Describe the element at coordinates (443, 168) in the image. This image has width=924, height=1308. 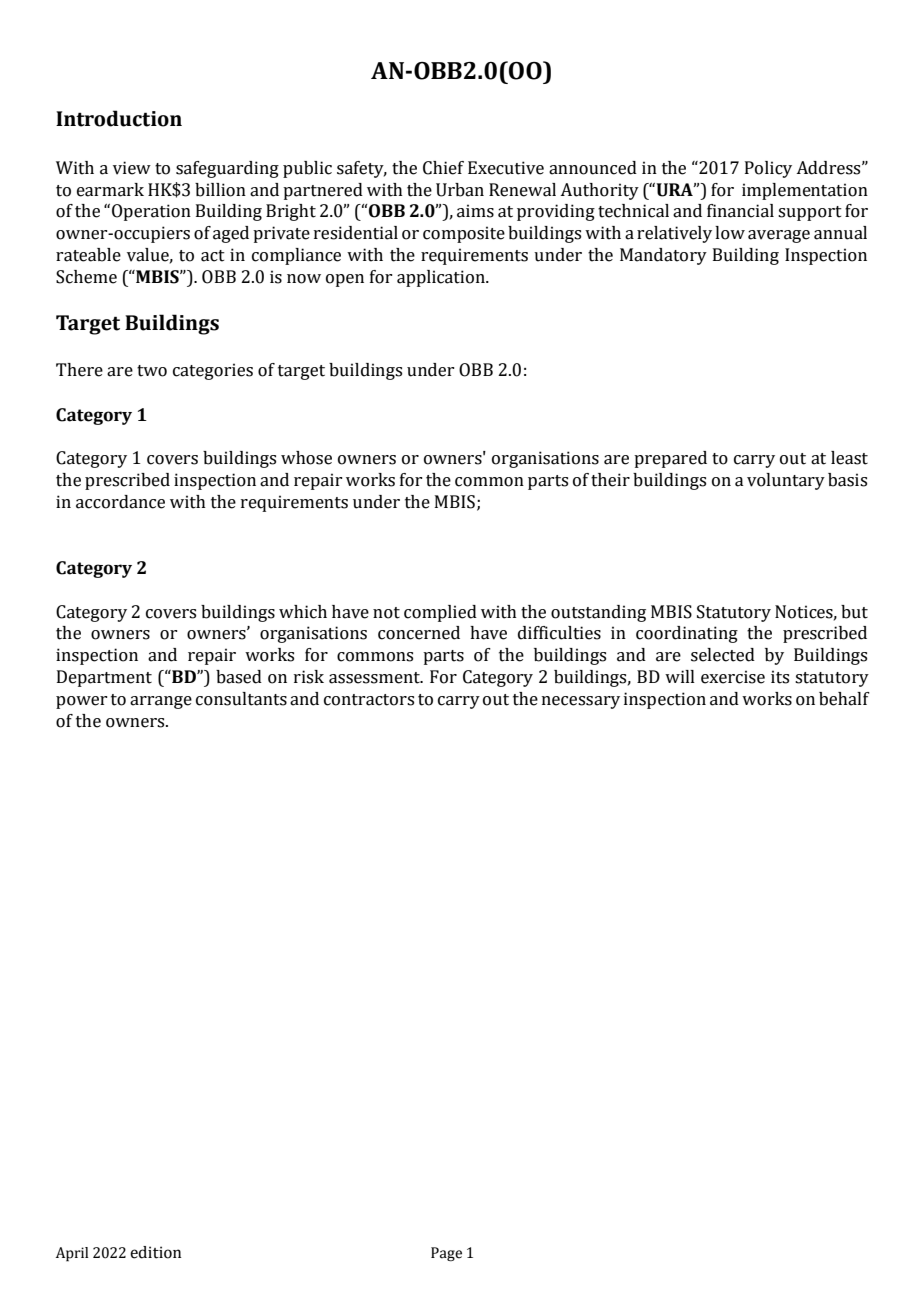
I see `Chief` at that location.
